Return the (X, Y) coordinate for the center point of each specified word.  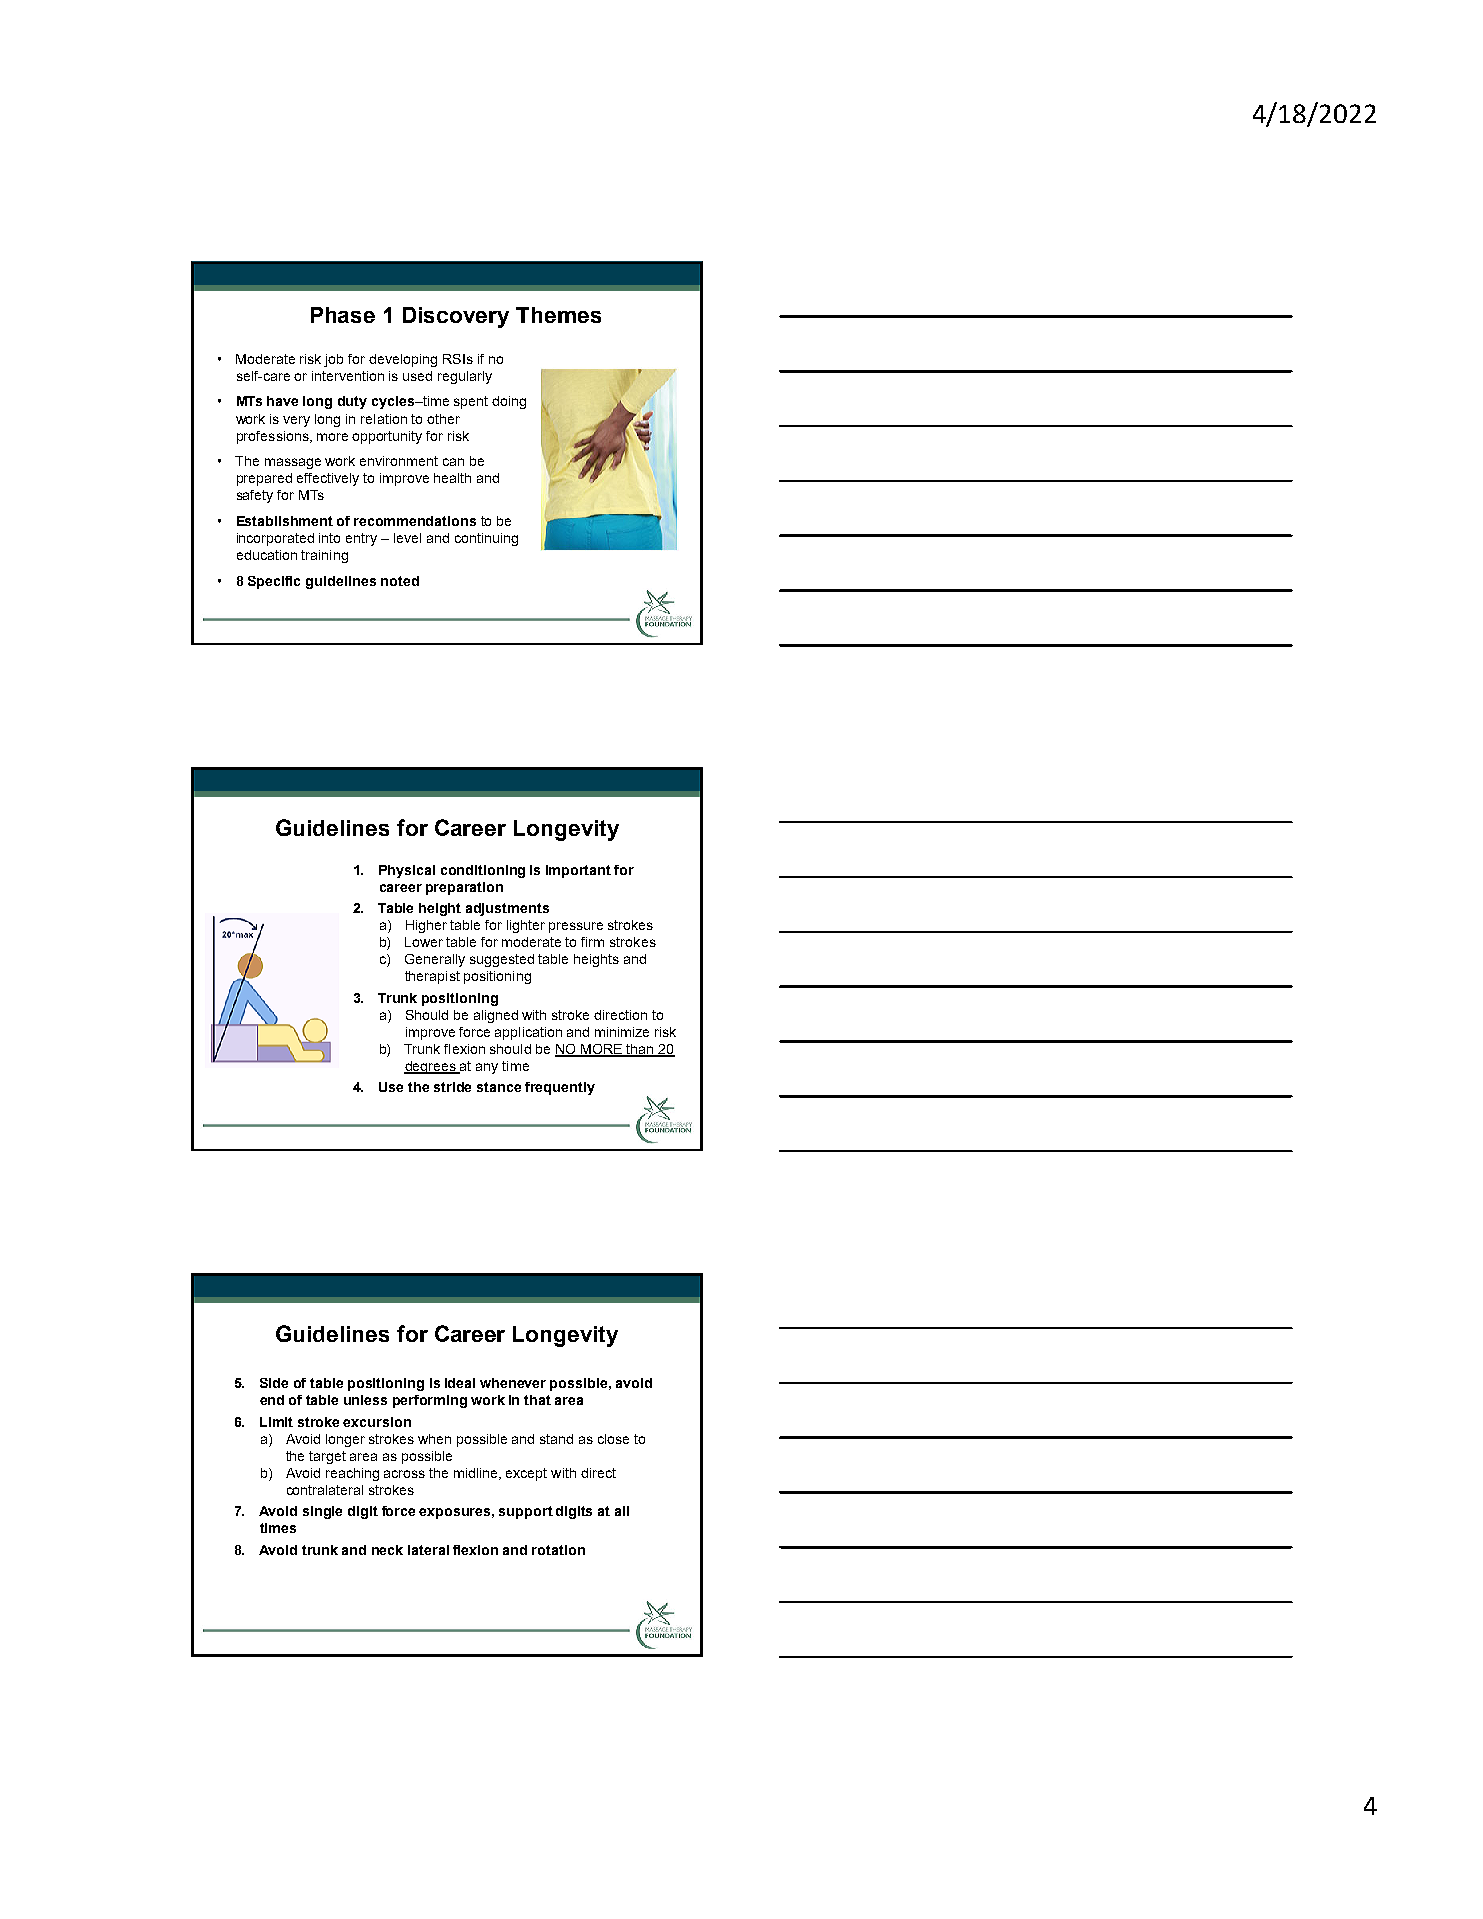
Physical (407, 871)
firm (592, 942)
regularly (465, 377)
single (322, 1512)
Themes (558, 315)
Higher (426, 926)
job (333, 360)
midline (477, 1474)
